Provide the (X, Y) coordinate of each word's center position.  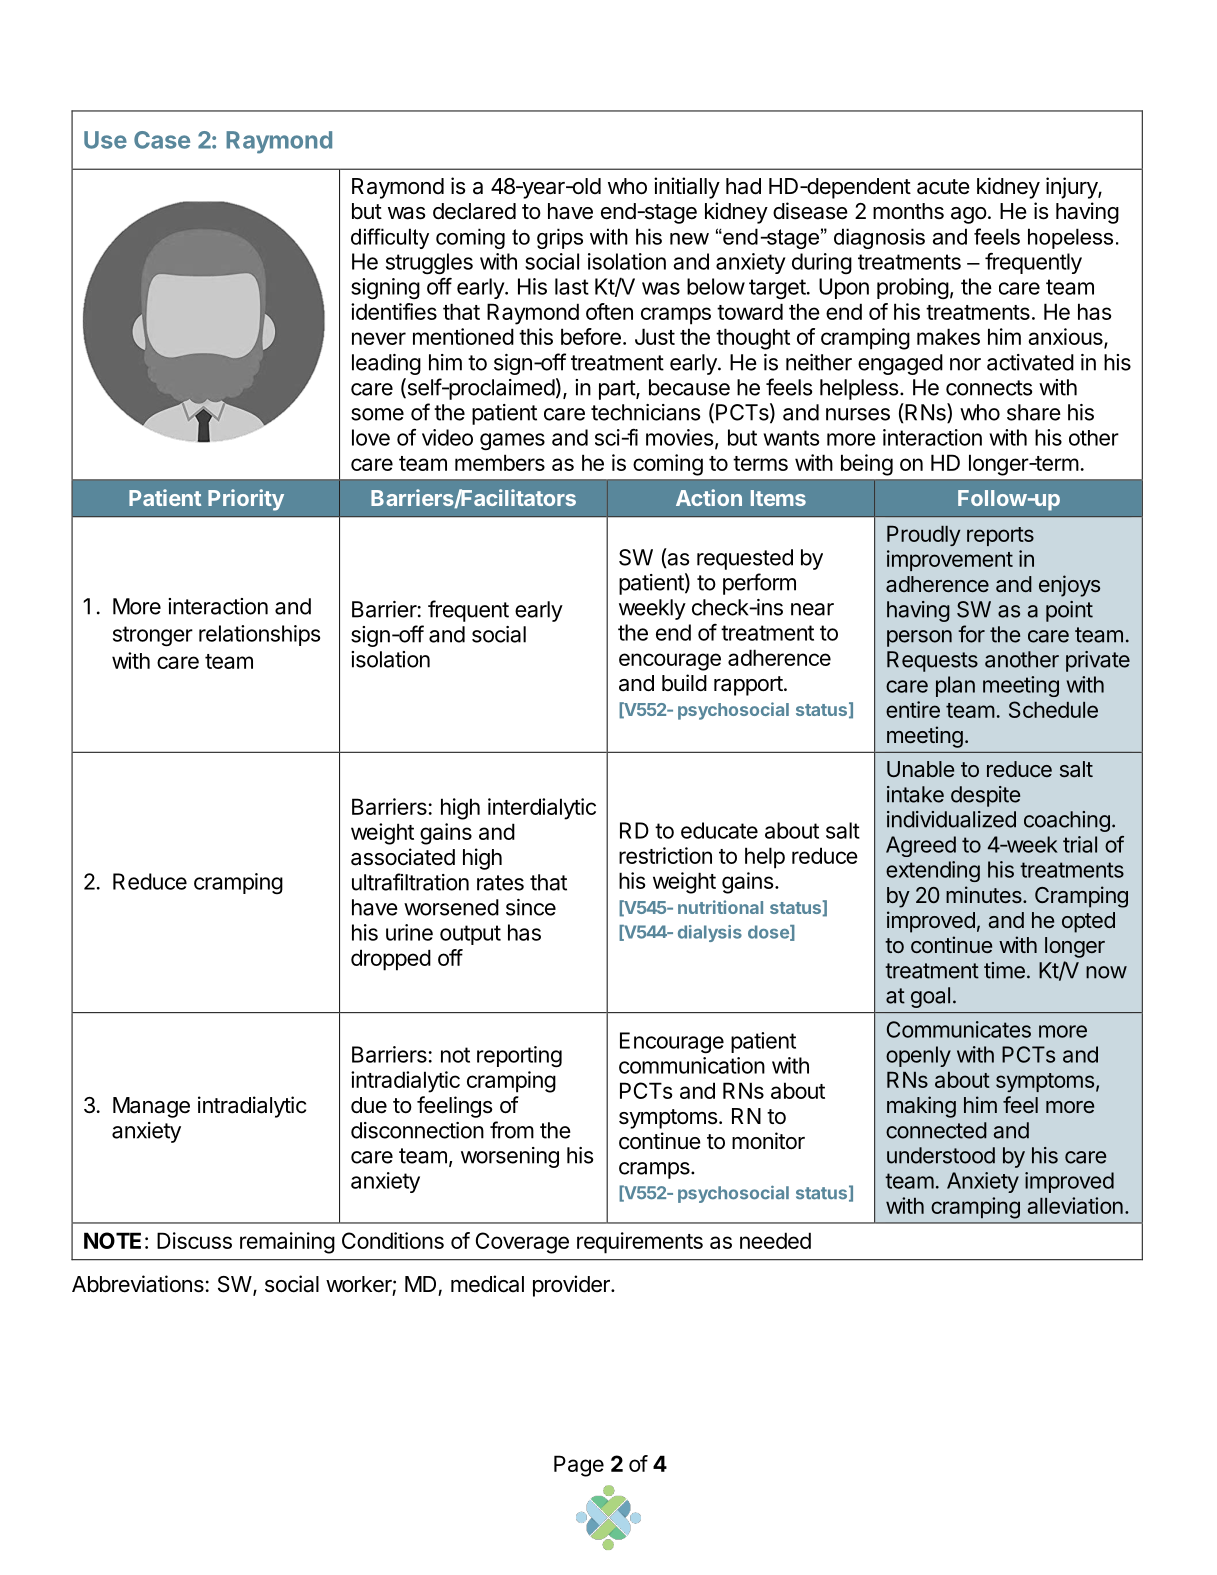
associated (403, 857)
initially (687, 188)
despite (985, 796)
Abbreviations (138, 1284)
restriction (665, 855)
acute (943, 187)
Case (162, 140)
